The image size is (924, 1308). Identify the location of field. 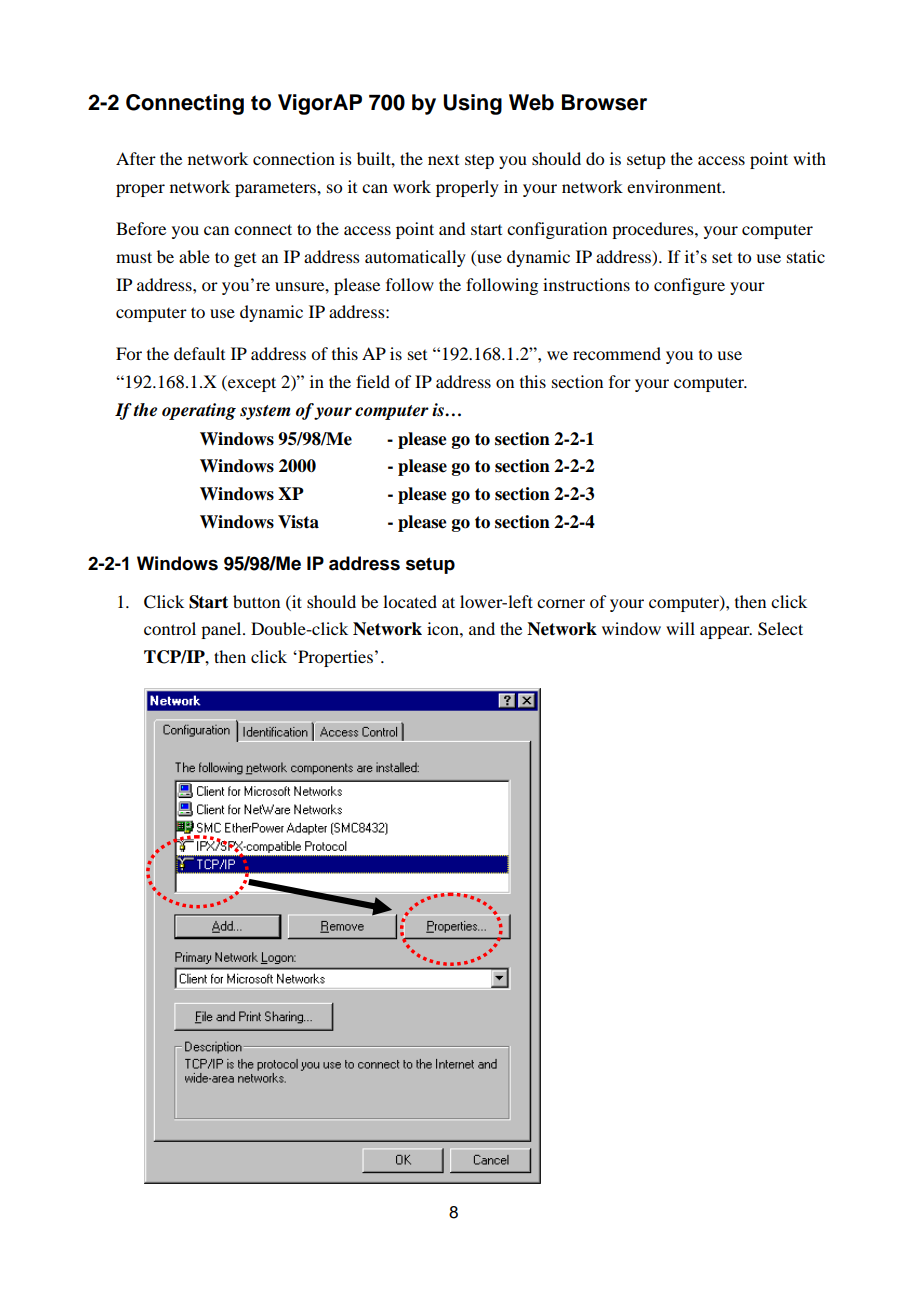
(373, 381).
